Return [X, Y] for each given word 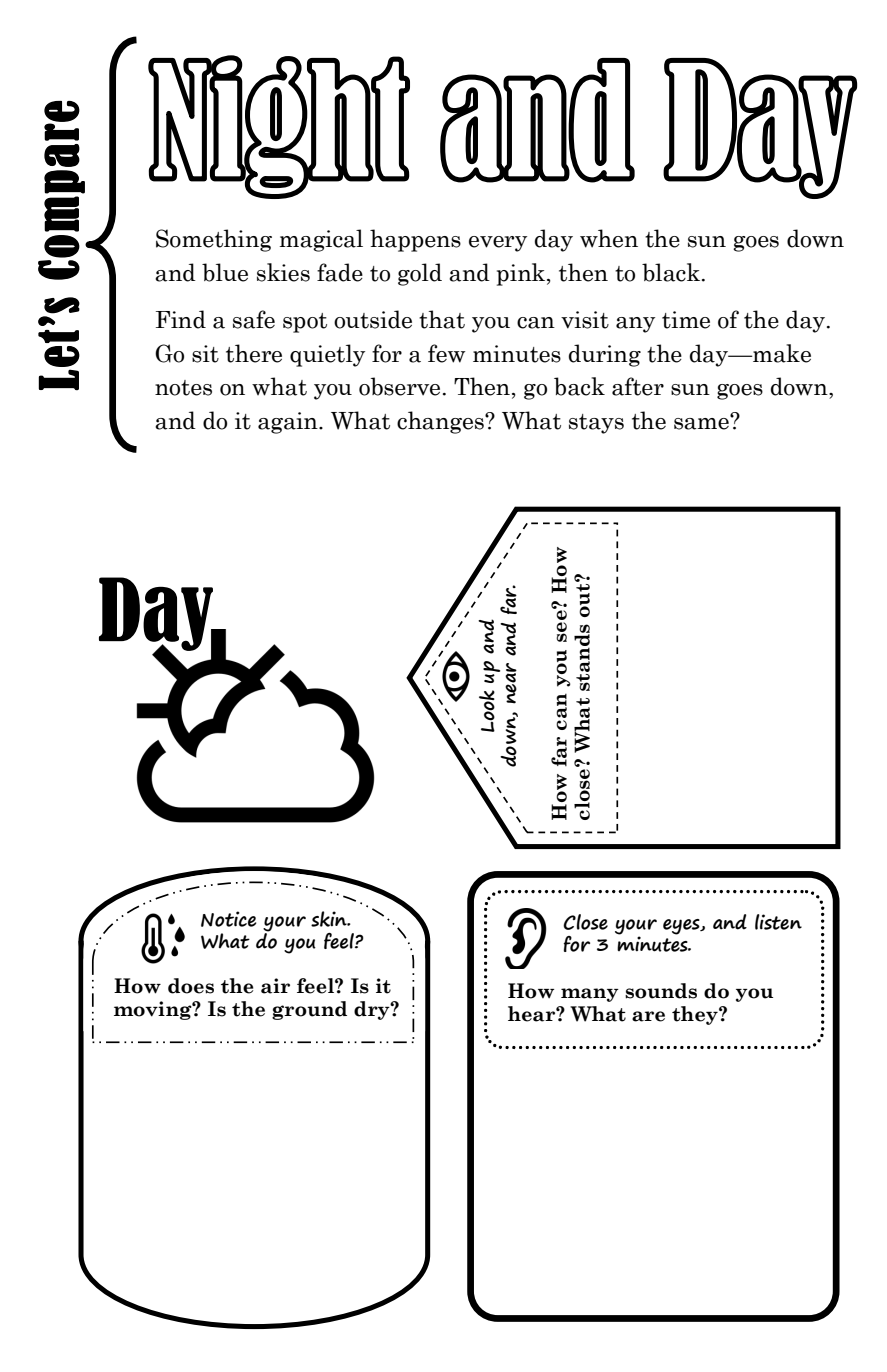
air [275, 986]
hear [532, 1014]
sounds [661, 991]
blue [225, 272]
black [671, 272]
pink [522, 274]
